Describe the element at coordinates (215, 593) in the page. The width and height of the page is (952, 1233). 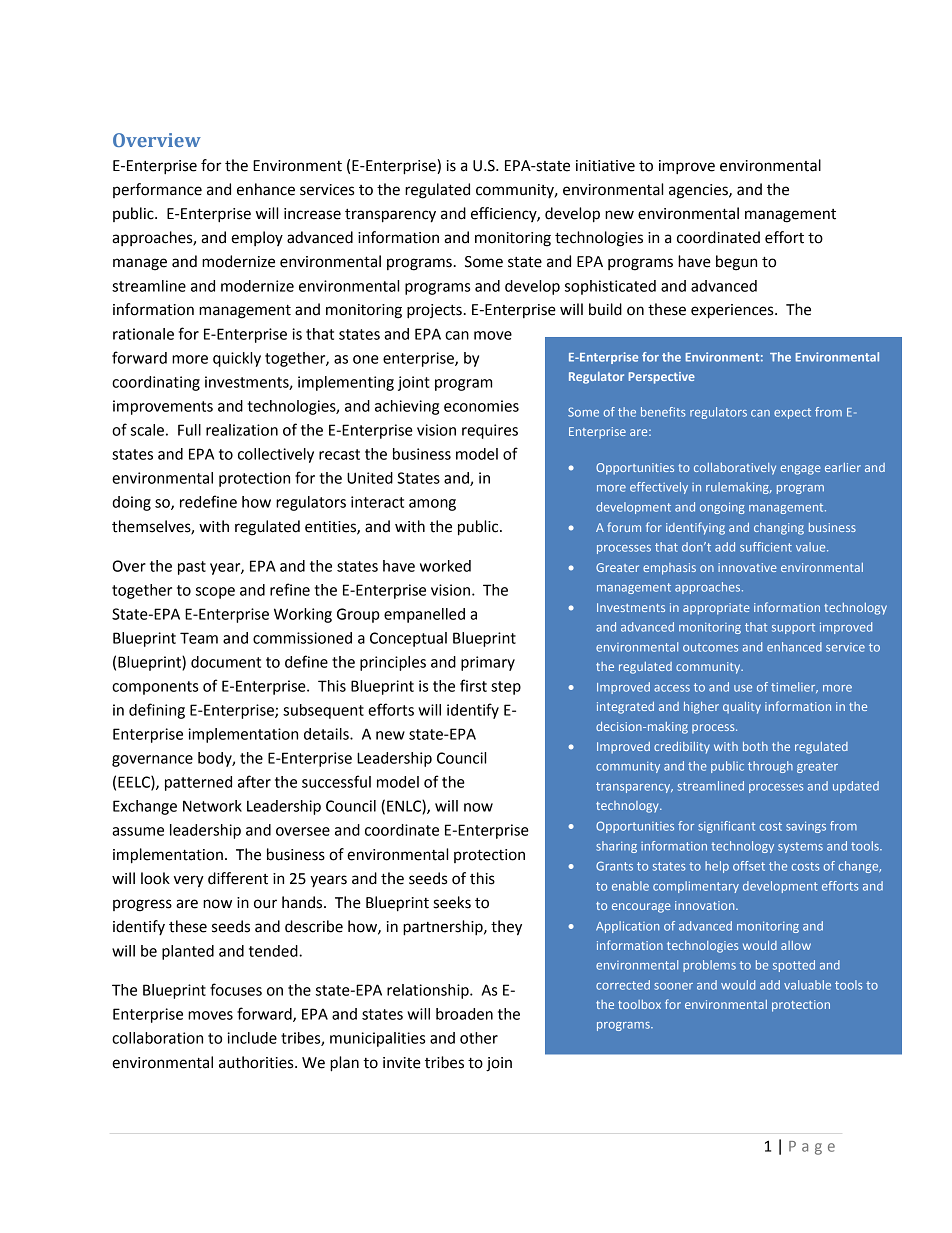
I see `scope` at that location.
